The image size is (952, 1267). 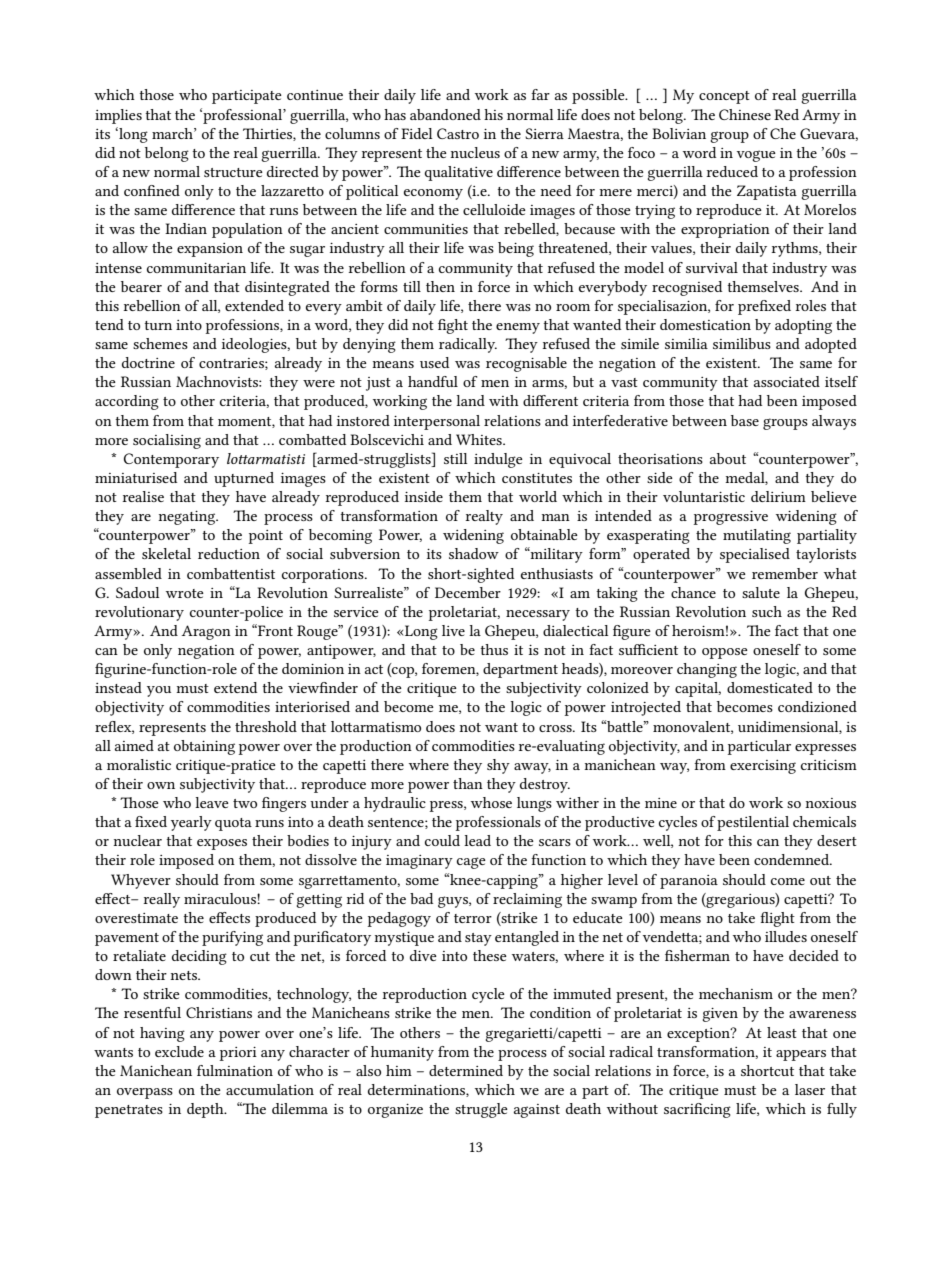 What do you see at coordinates (468, 592) in the page?
I see `December` at bounding box center [468, 592].
